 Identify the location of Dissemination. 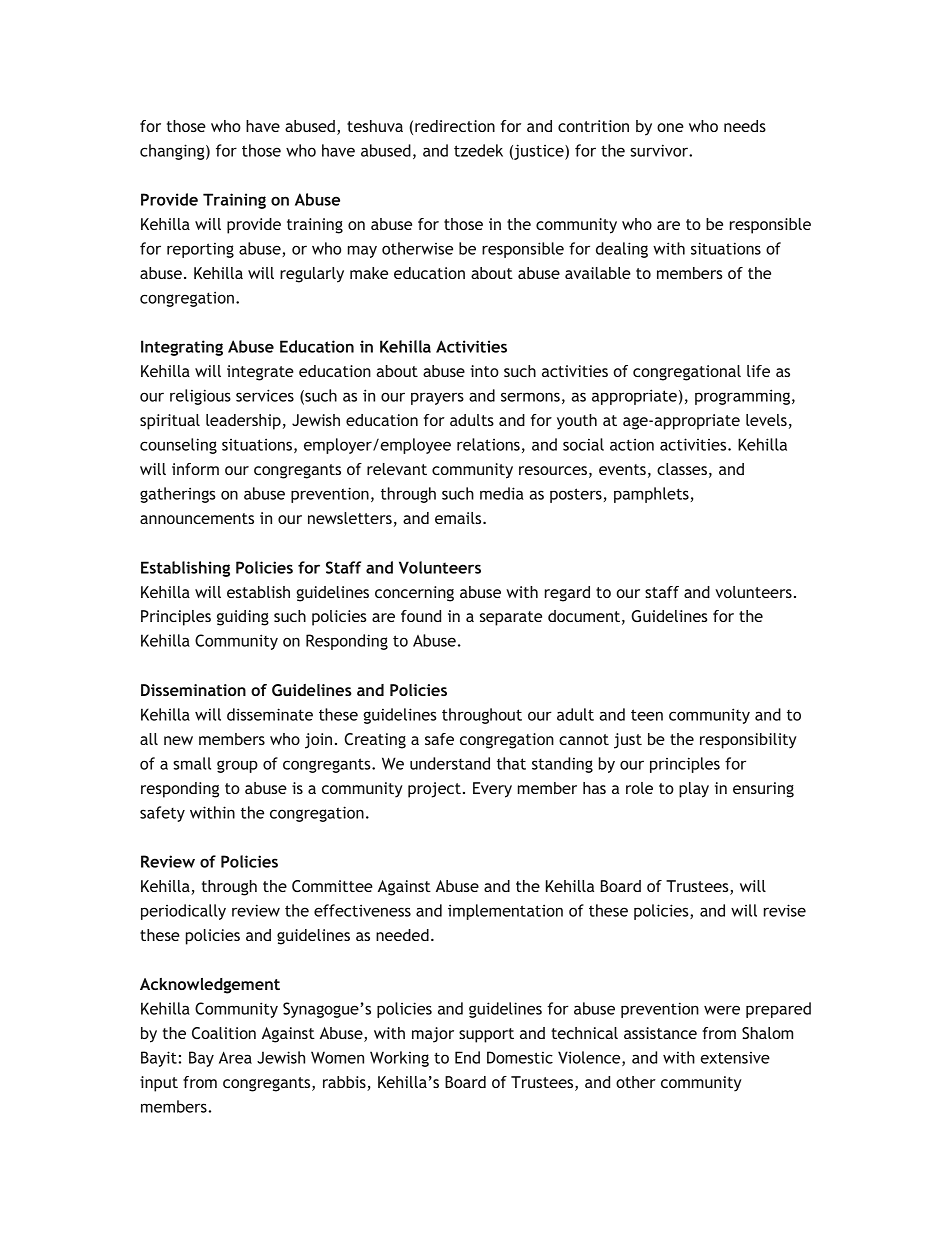
(193, 690).
